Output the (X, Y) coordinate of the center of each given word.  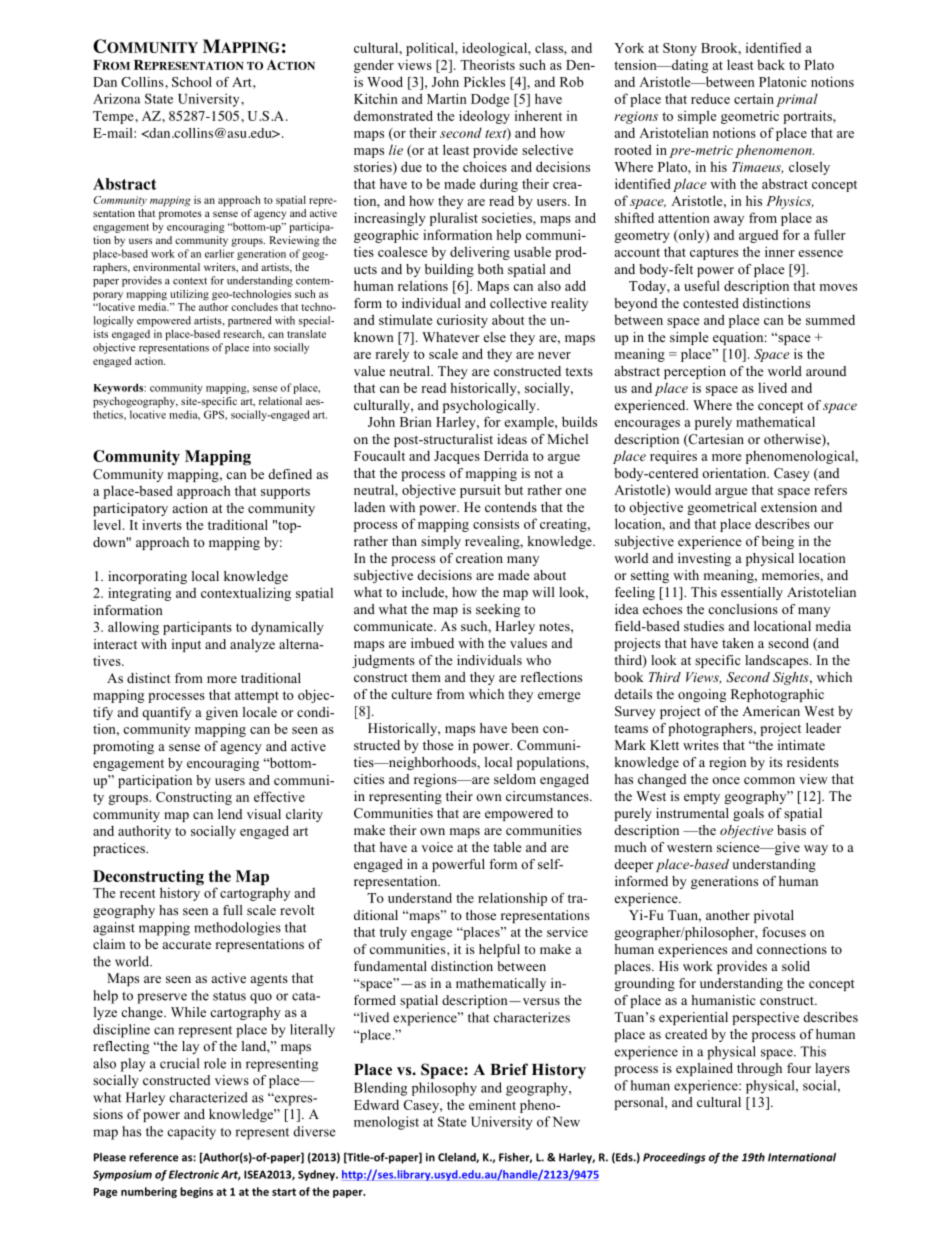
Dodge (490, 100)
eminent (492, 1104)
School (192, 82)
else (495, 337)
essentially (752, 593)
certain (754, 98)
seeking (498, 610)
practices (120, 849)
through (759, 1069)
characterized (209, 1097)
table (507, 847)
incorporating (147, 577)
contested (711, 303)
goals (748, 814)
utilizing (189, 295)
